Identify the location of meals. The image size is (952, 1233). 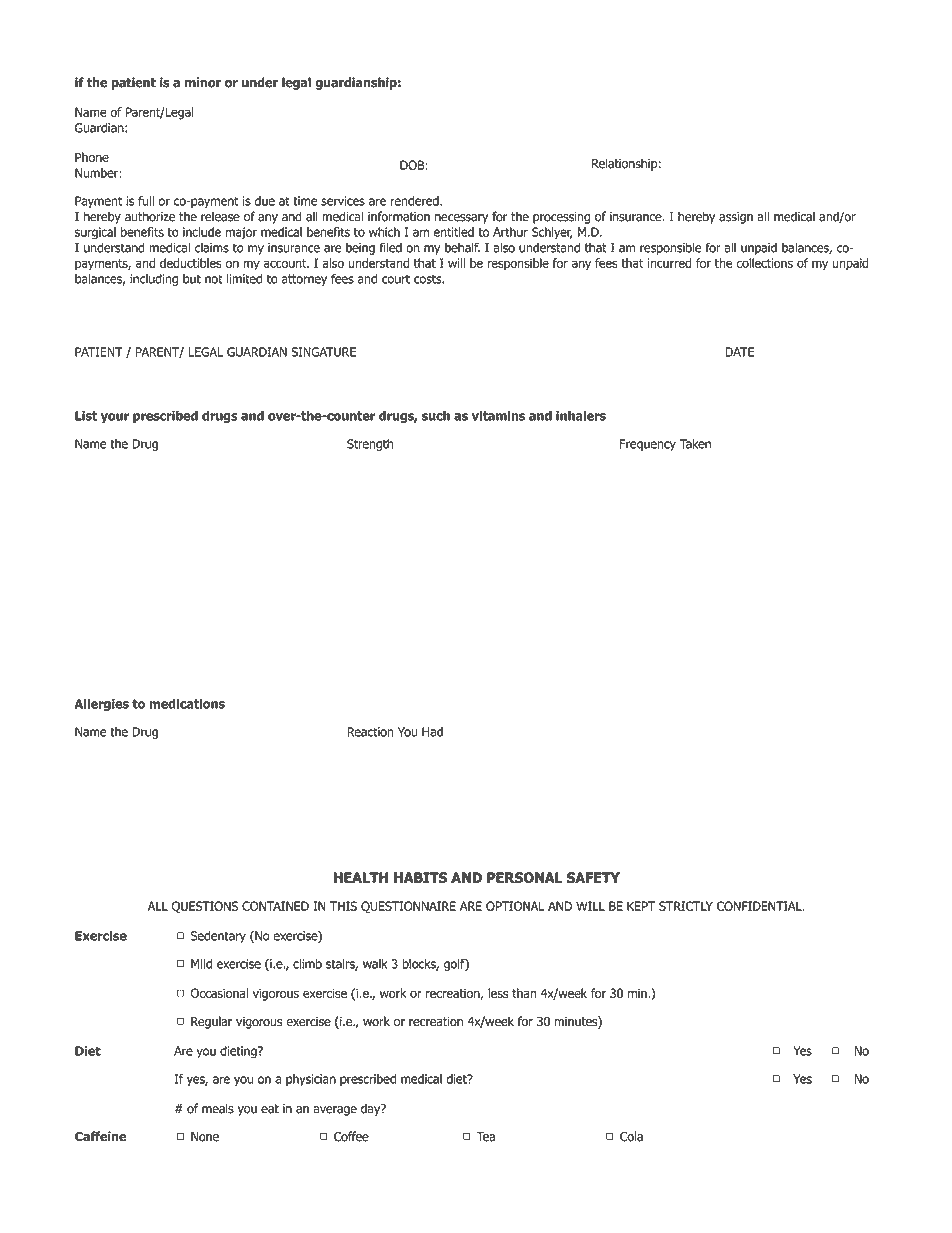
(218, 1108).
